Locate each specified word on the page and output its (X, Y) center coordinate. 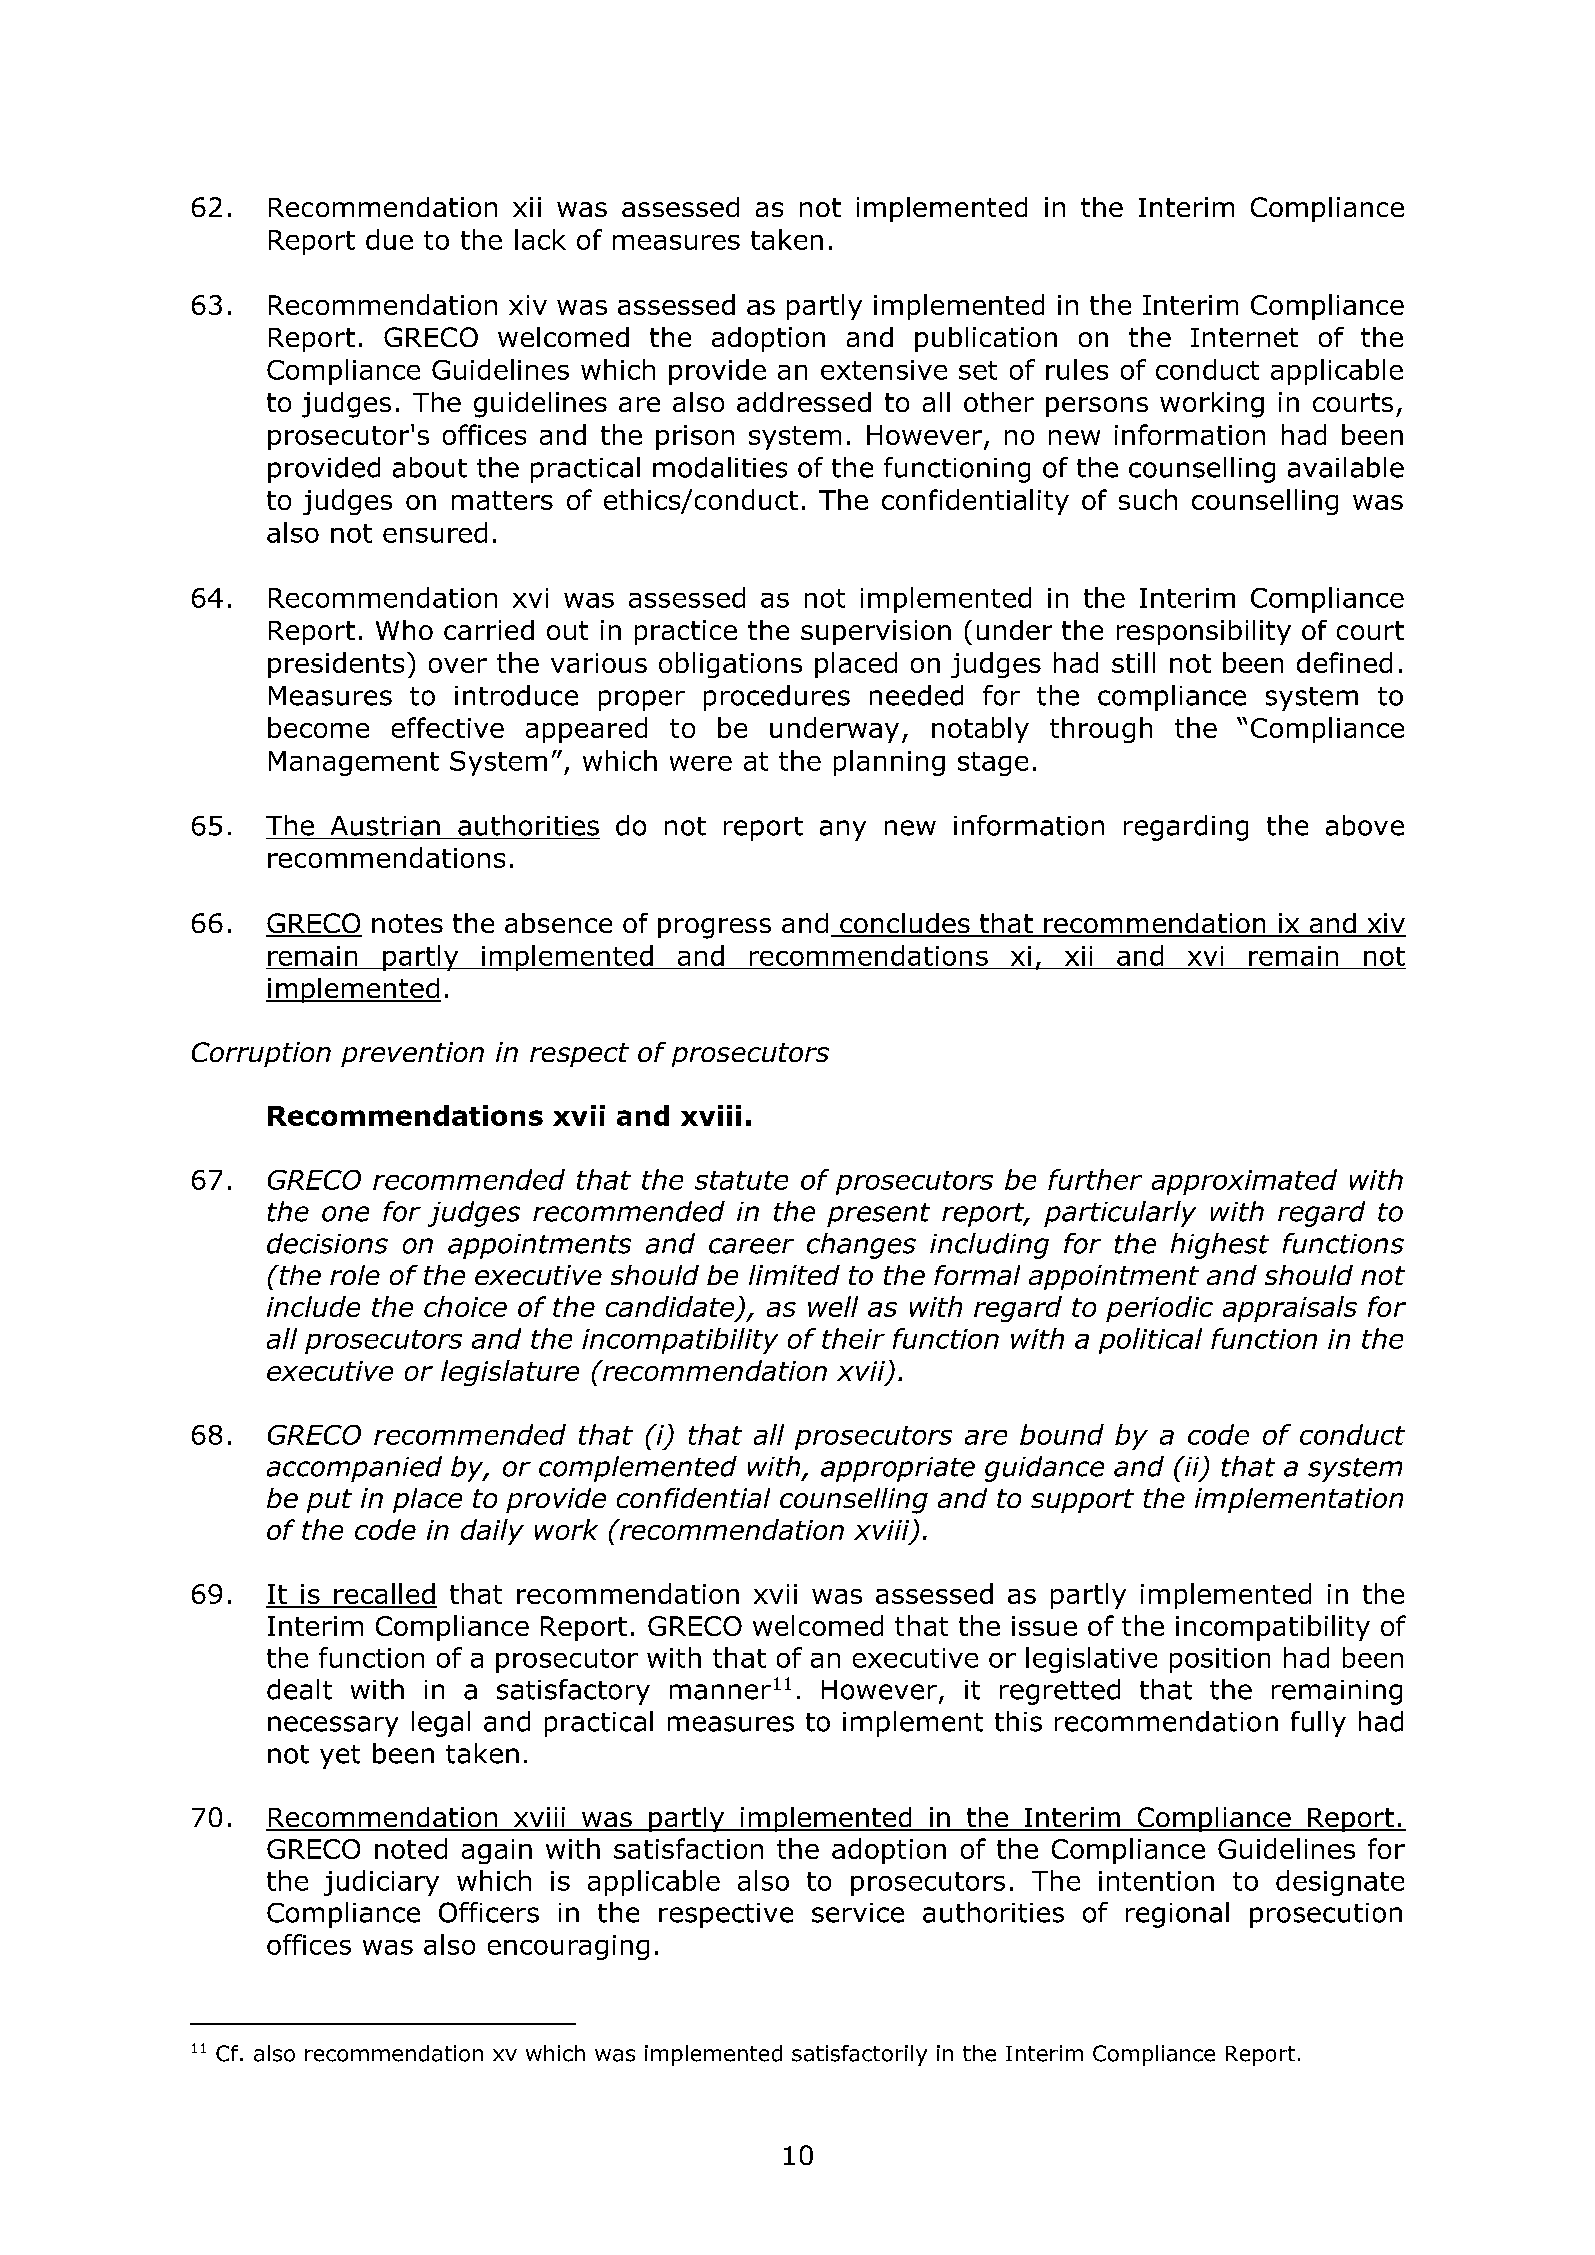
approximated (1244, 1182)
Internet (1244, 337)
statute (741, 1180)
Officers (489, 1912)
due (389, 239)
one (345, 1214)
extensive (884, 370)
